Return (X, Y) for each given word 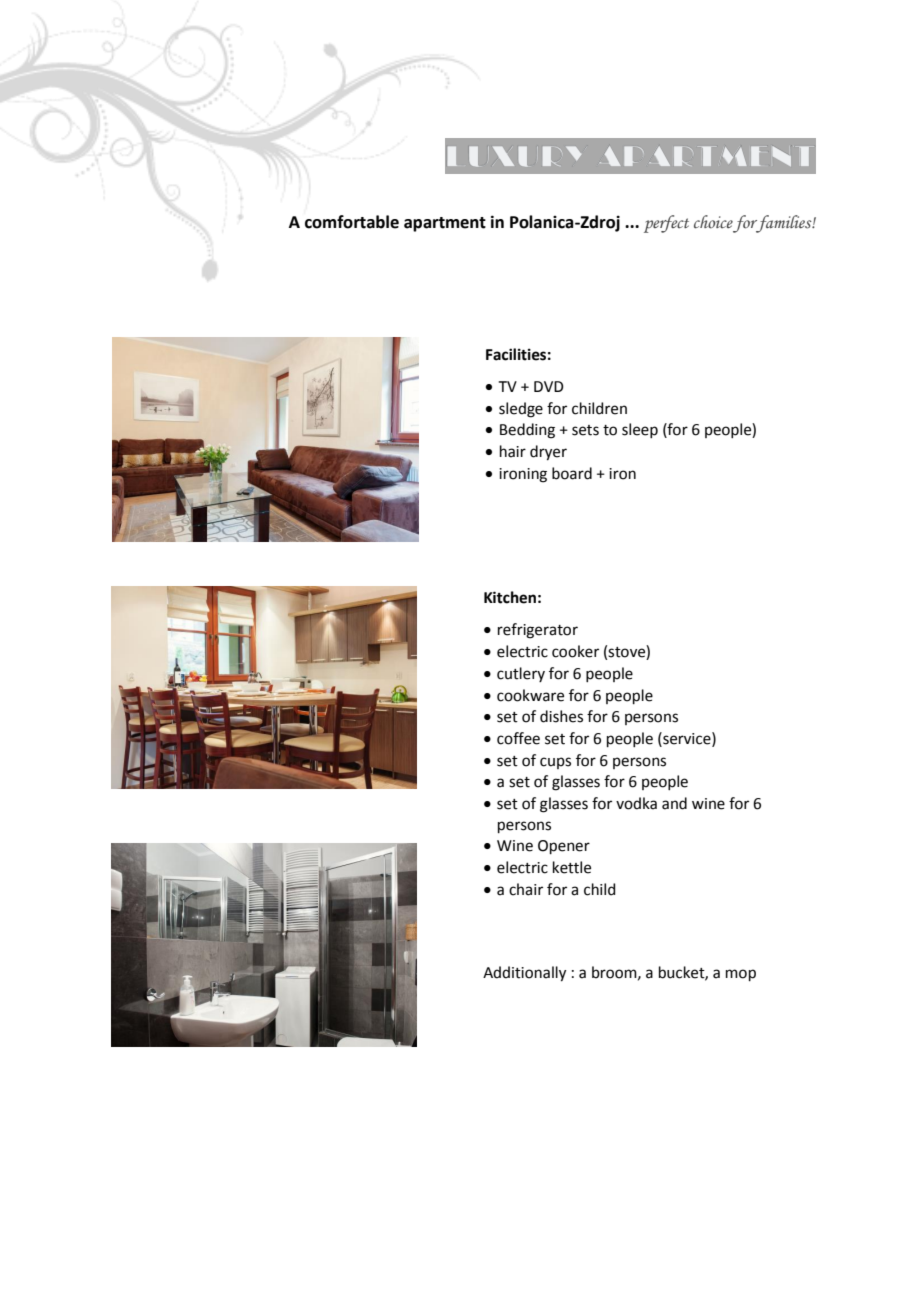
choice (713, 222)
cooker (575, 651)
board (572, 473)
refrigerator (538, 631)
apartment (445, 224)
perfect (666, 224)
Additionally (524, 974)
